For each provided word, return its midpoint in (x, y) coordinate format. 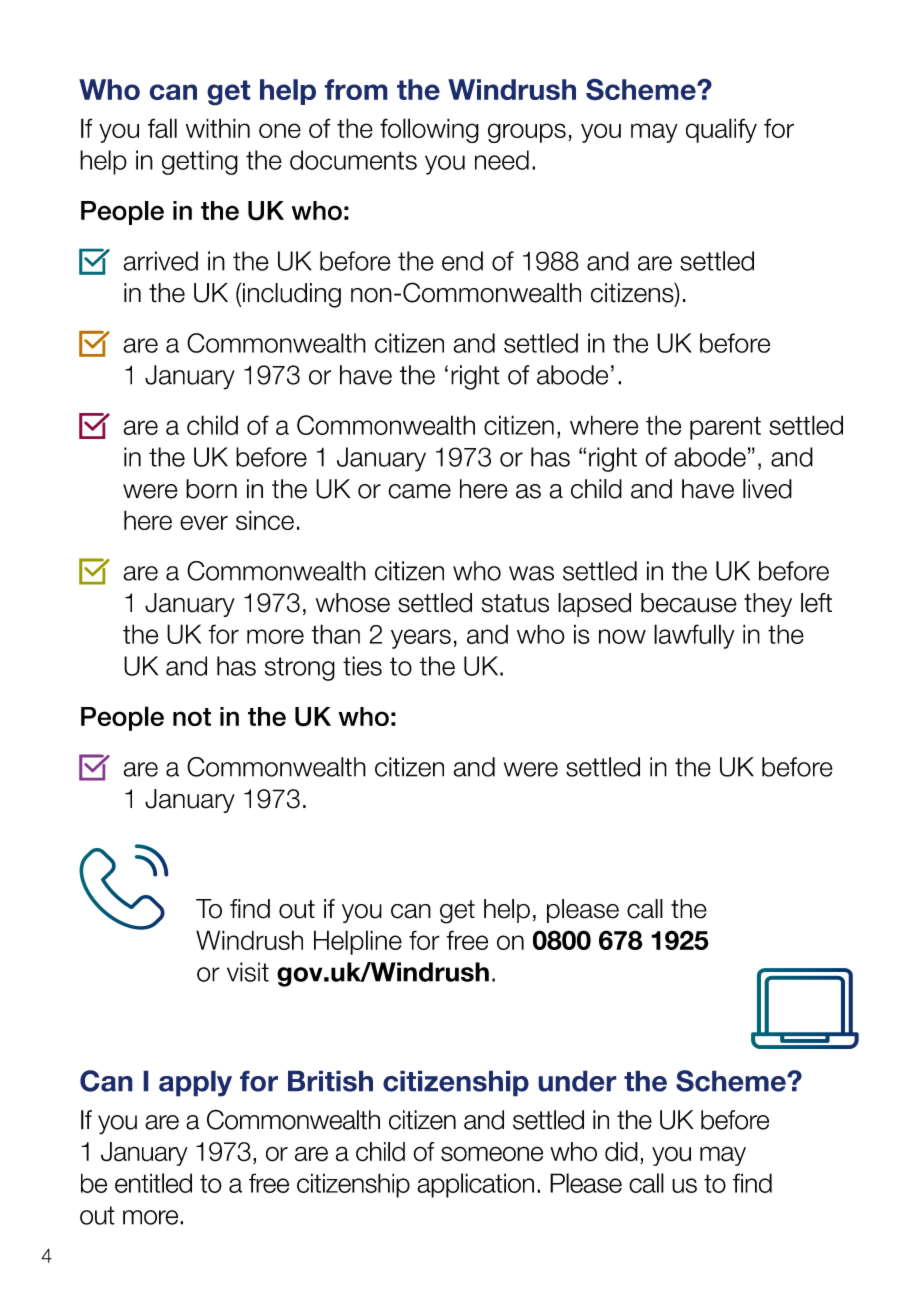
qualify (721, 130)
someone (492, 1154)
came (419, 491)
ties (362, 666)
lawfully (694, 636)
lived (767, 489)
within (218, 128)
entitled (153, 1183)
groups (527, 133)
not (192, 717)
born (211, 489)
